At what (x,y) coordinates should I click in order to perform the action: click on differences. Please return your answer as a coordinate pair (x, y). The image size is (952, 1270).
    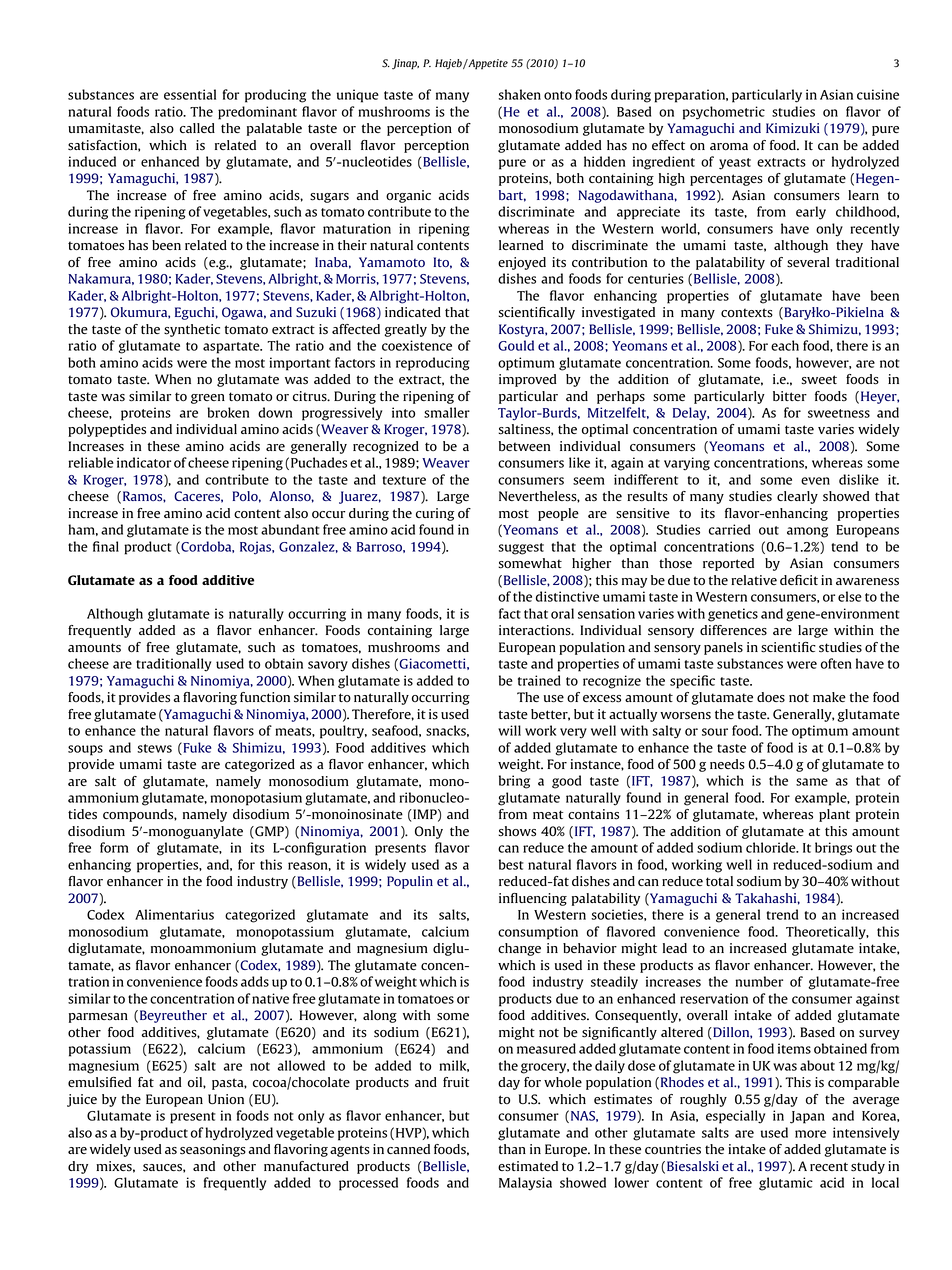
    Looking at the image, I should click on (733, 630).
